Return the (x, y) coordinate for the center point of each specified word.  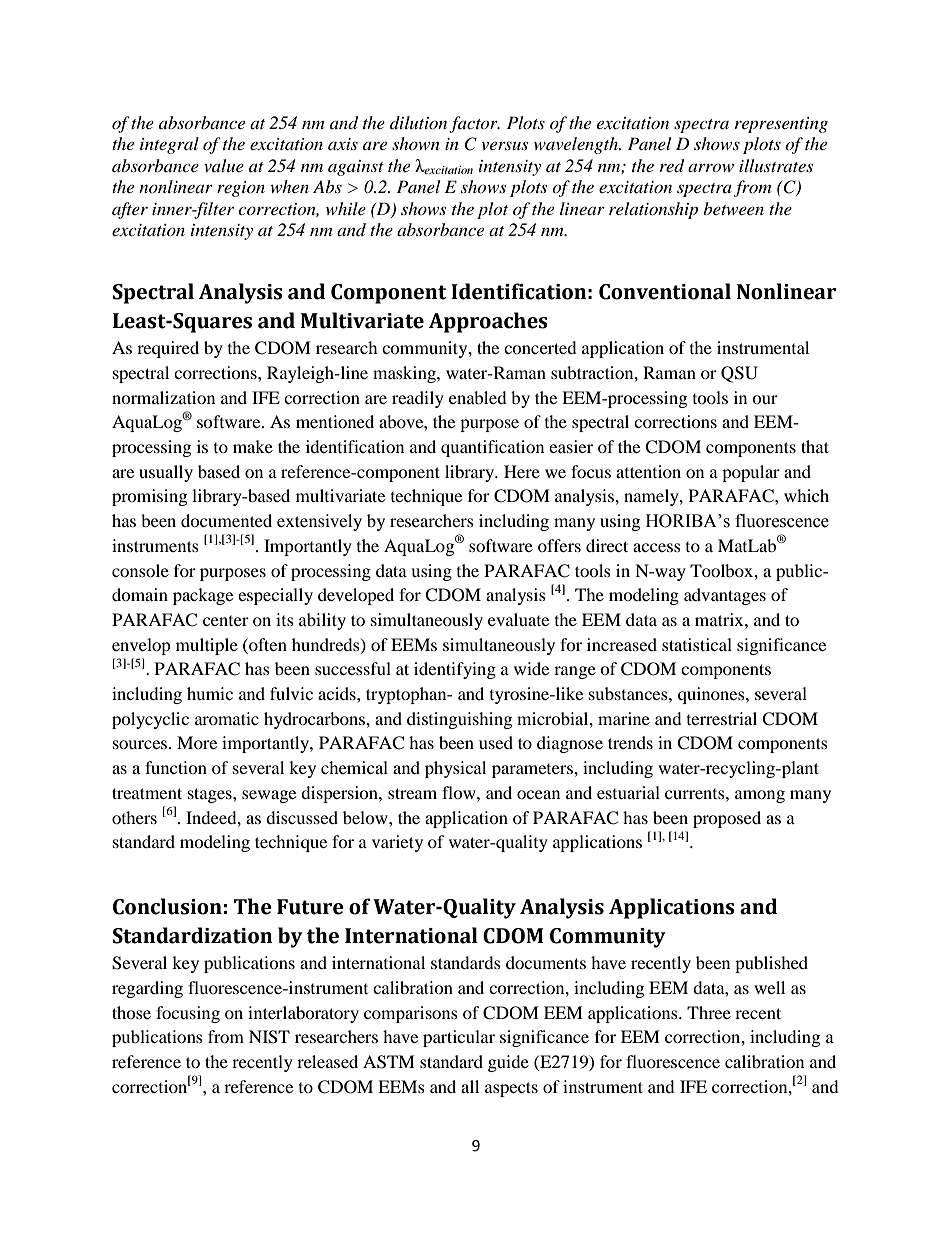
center (226, 621)
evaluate (518, 619)
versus (504, 145)
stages (211, 795)
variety (397, 843)
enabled (478, 397)
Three (709, 1012)
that (815, 446)
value (224, 165)
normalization (163, 397)
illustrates (776, 165)
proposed (727, 819)
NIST (269, 1037)
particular (459, 1038)
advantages (725, 596)
